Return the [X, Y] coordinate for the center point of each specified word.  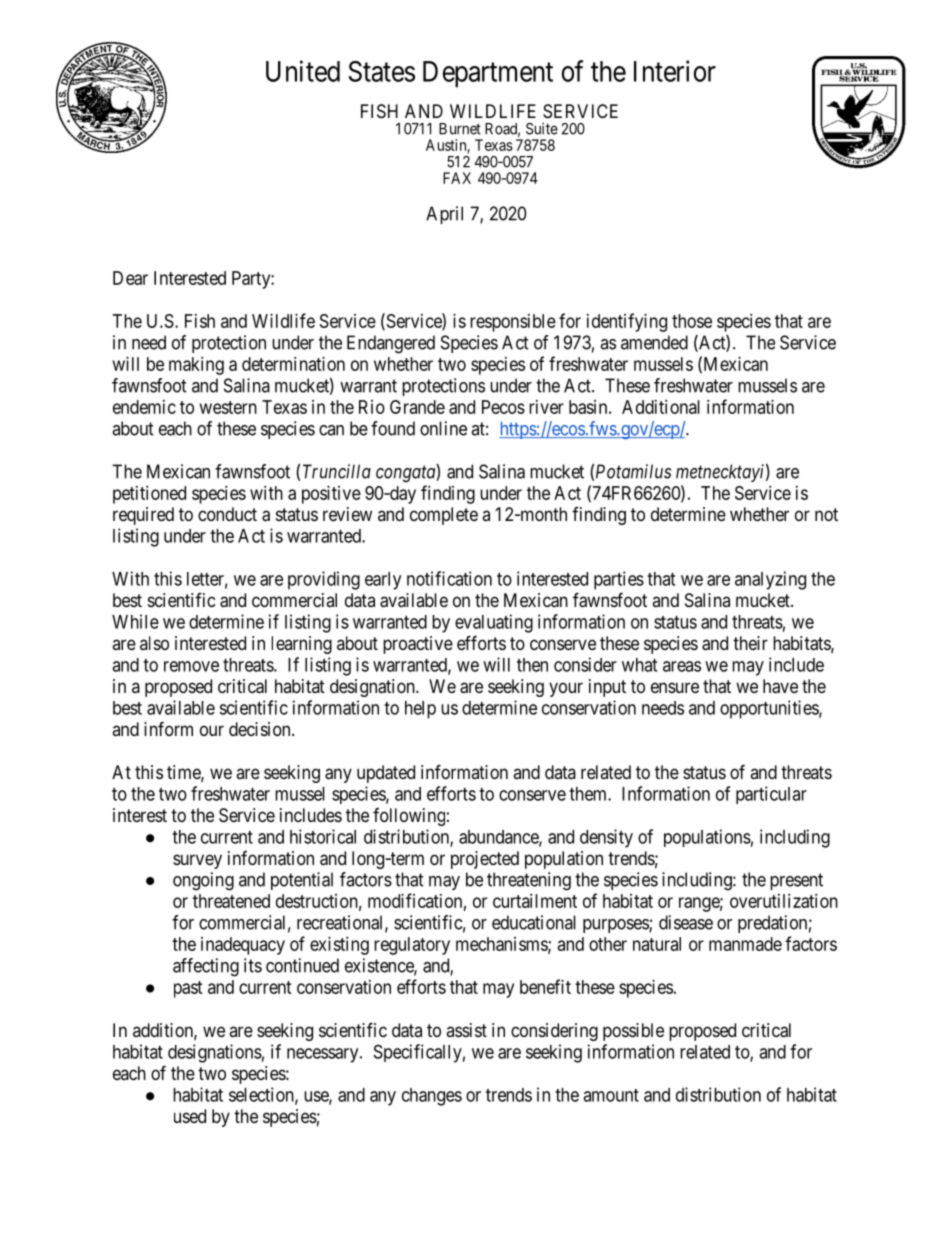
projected [485, 860]
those [692, 321]
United [303, 71]
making [196, 366]
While [135, 621]
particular [771, 795]
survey [197, 861]
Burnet [460, 129]
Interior [675, 71]
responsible [513, 323]
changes [432, 1097]
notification [449, 578]
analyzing [770, 580]
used [190, 1116]
